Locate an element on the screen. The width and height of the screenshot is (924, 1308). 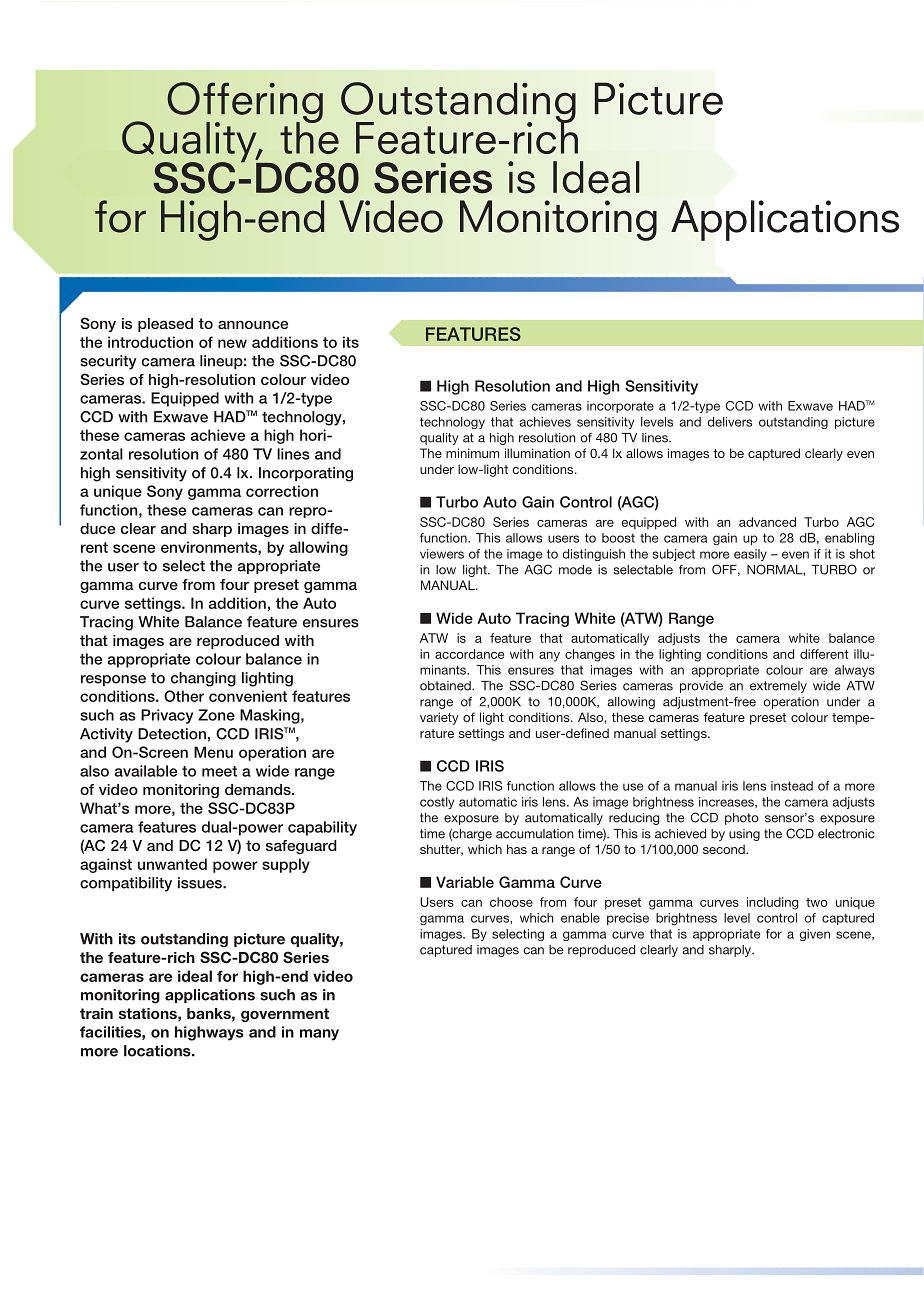
minimum is located at coordinates (472, 453).
